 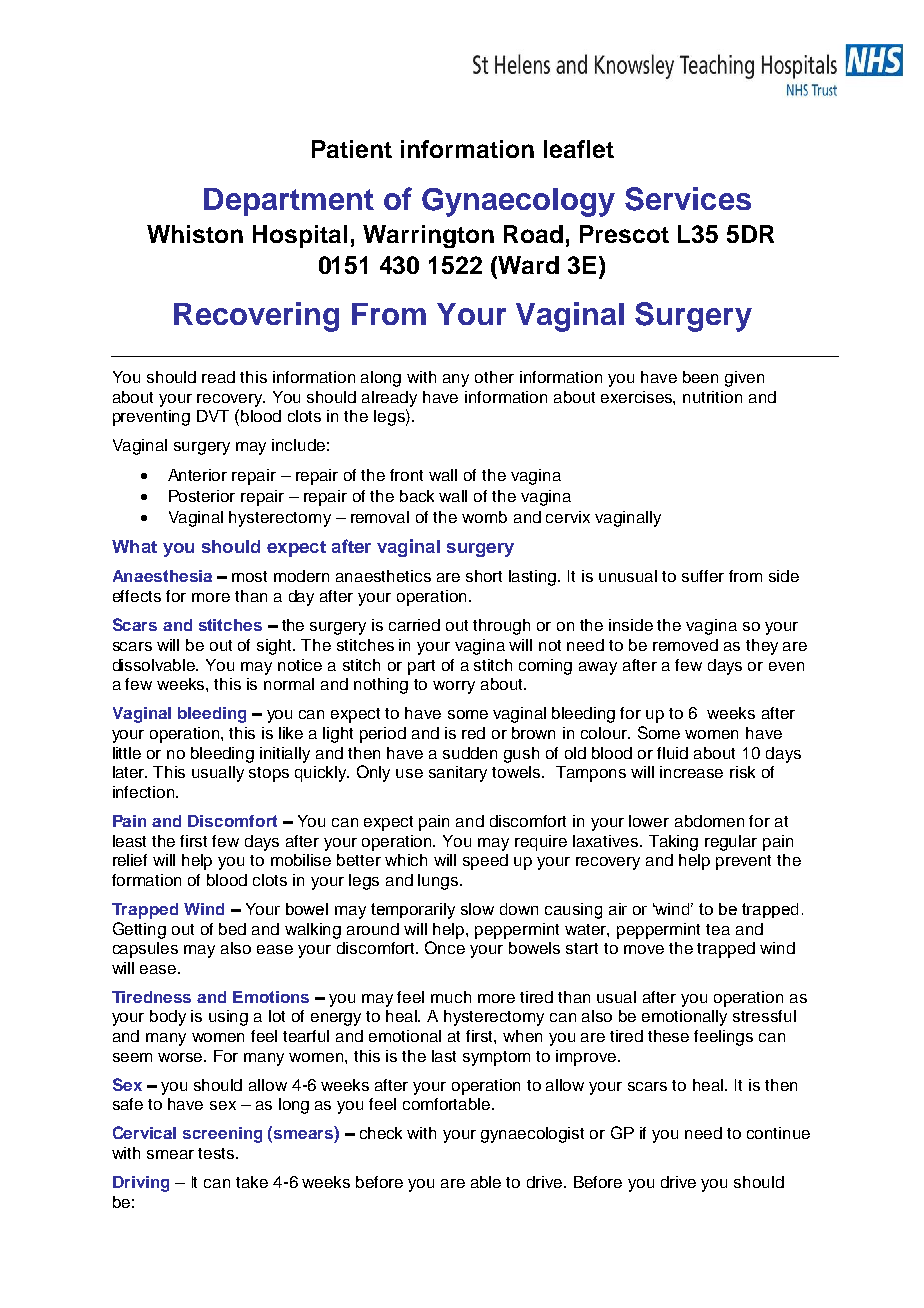 I want to click on Hospital, so click(x=300, y=236).
